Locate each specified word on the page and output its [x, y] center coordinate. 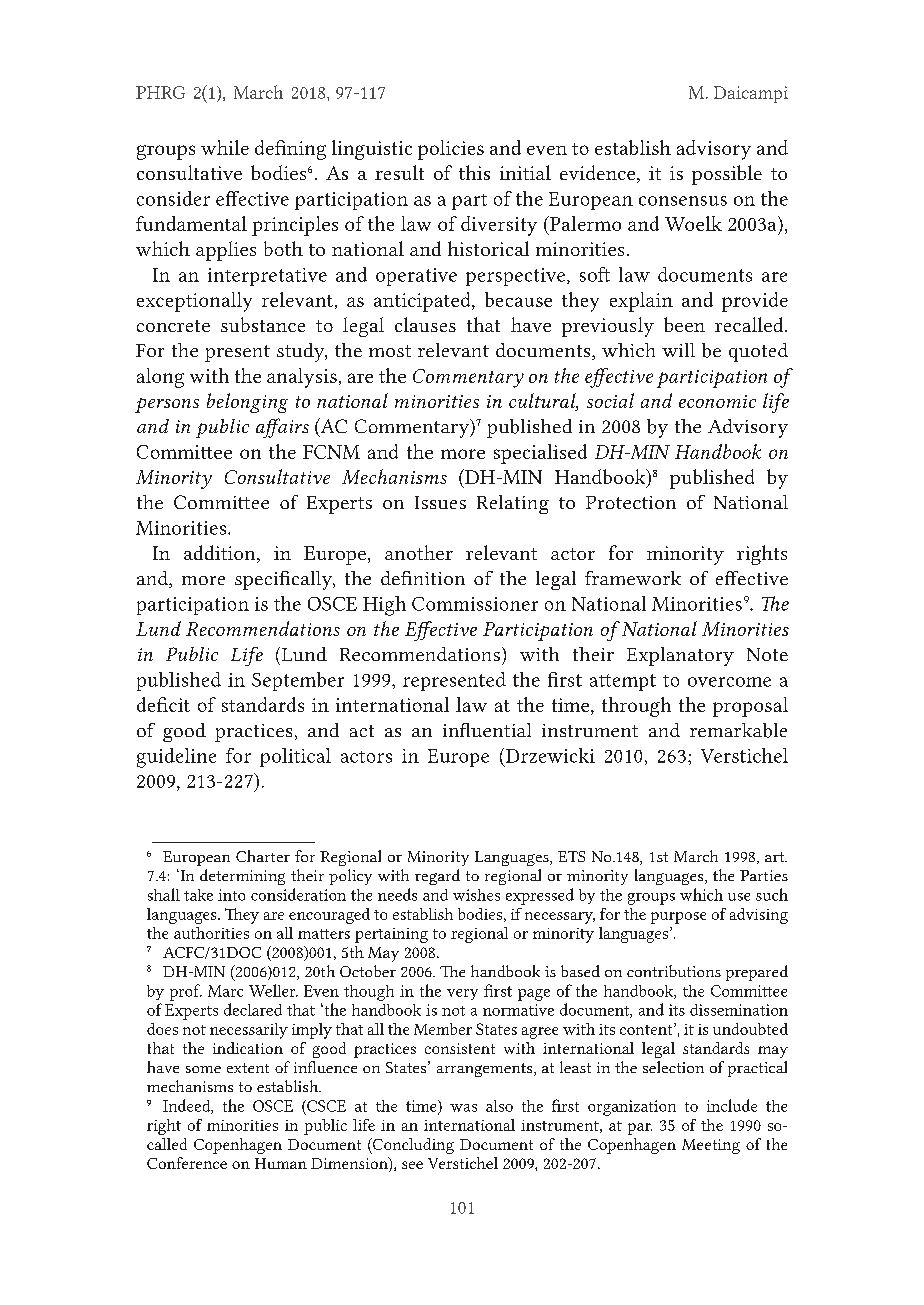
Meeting [711, 1146]
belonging [247, 403]
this [474, 172]
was [463, 1108]
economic [717, 401]
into [231, 895]
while [225, 147]
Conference [187, 1163]
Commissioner [475, 604]
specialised [540, 454]
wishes [476, 895]
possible [727, 175]
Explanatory [680, 656]
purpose [678, 918]
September [298, 681]
